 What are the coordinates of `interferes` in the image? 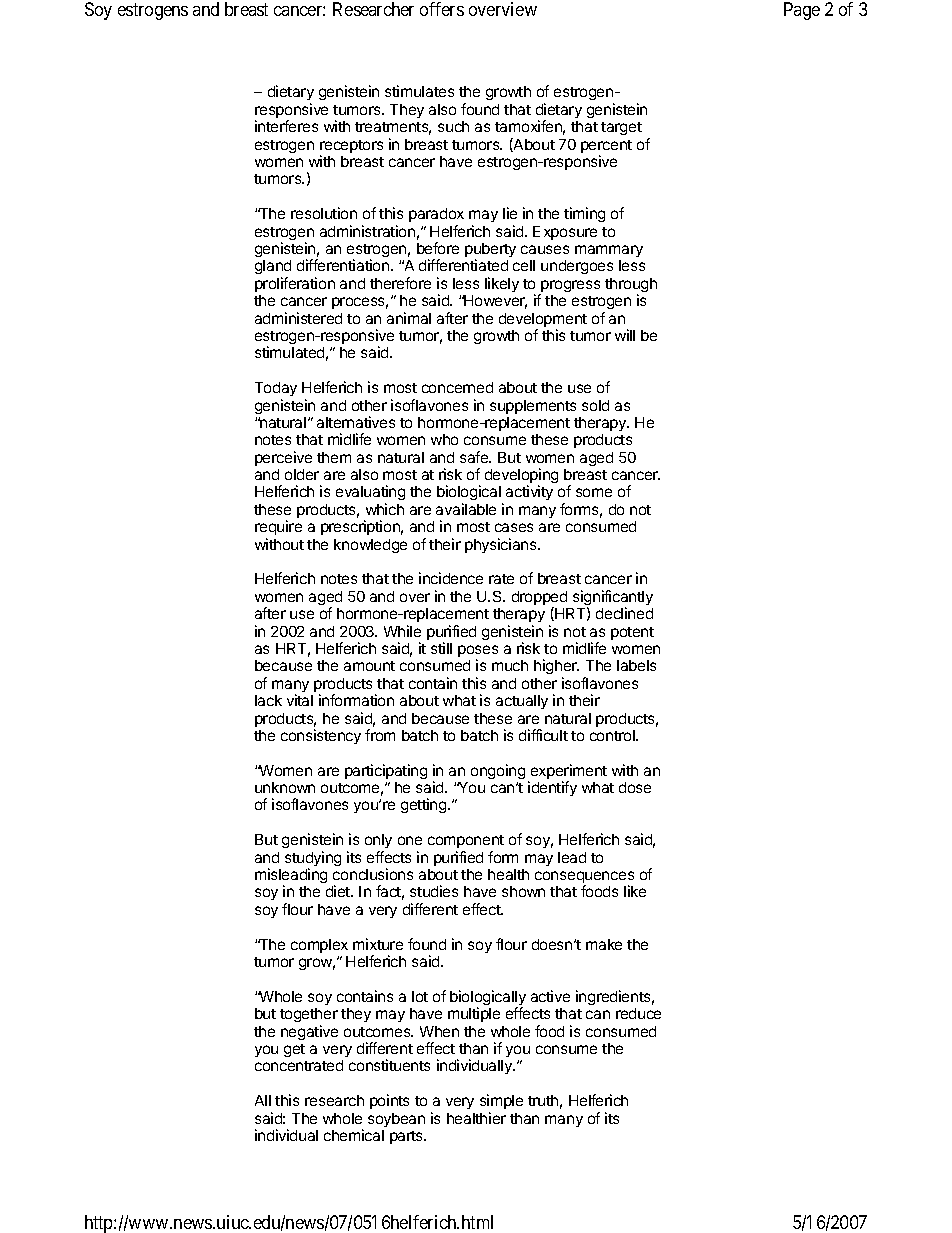 It's located at (286, 126).
